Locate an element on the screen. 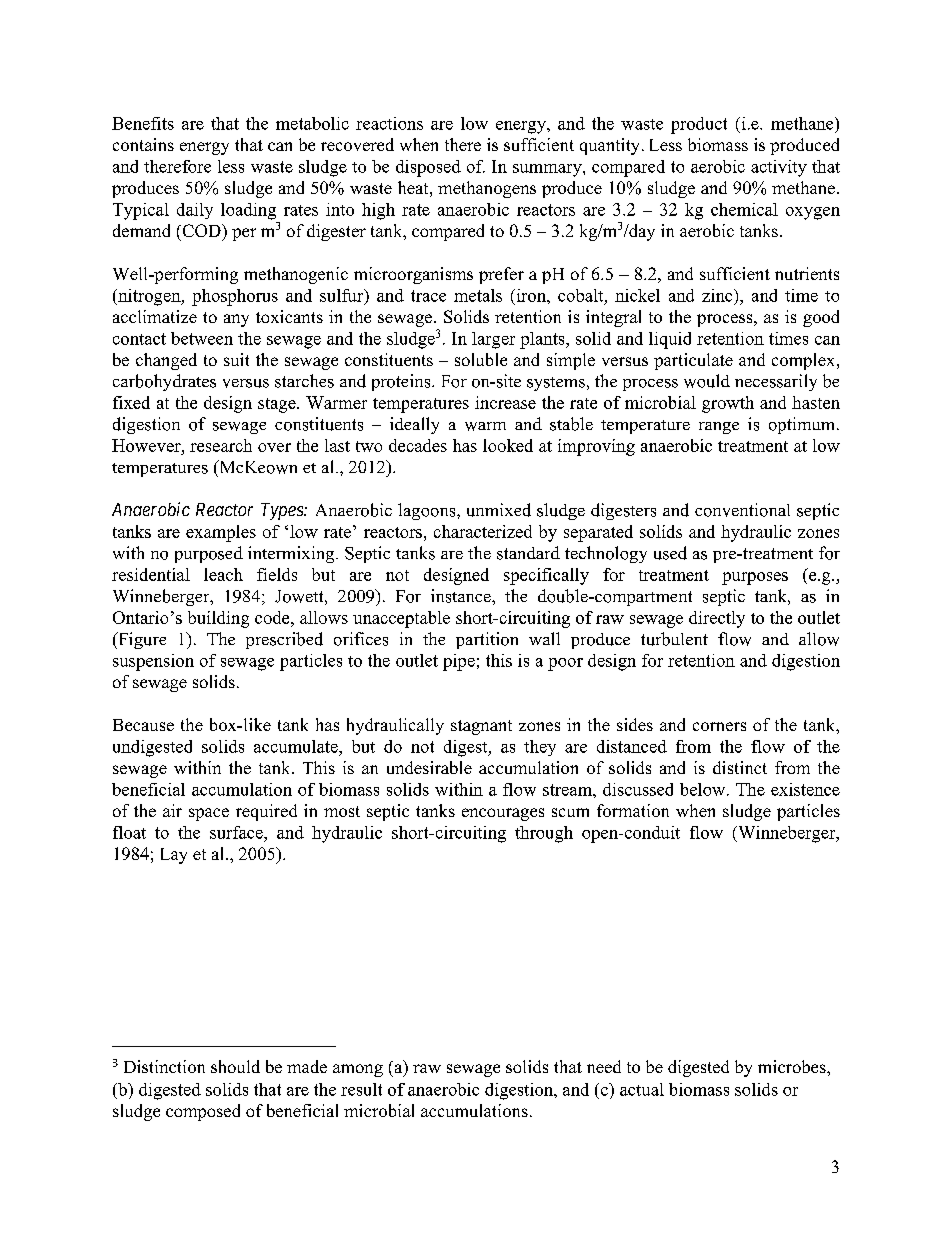  microbes is located at coordinates (793, 1066).
